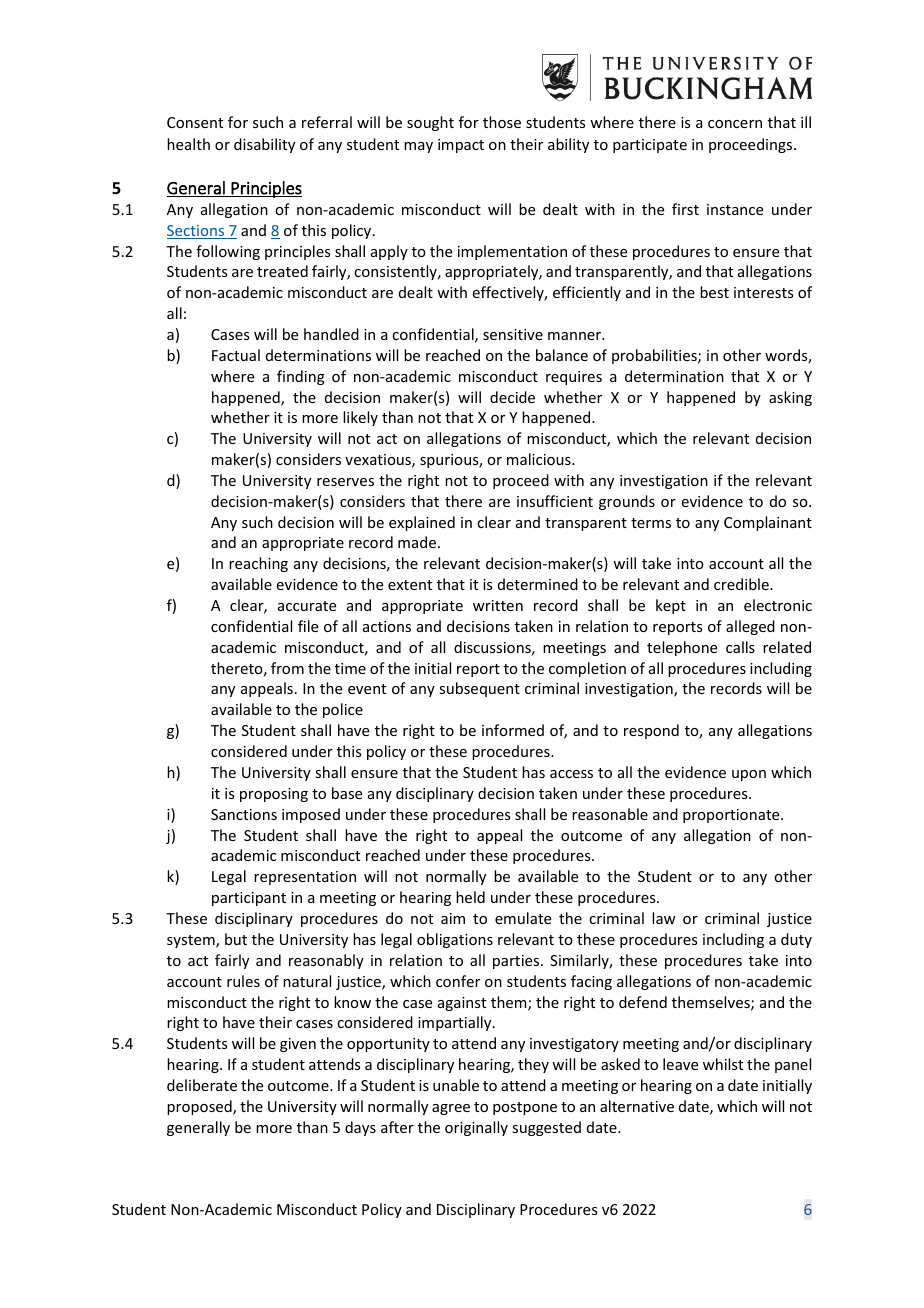  Describe the element at coordinates (188, 144) in the page. I see `health` at that location.
